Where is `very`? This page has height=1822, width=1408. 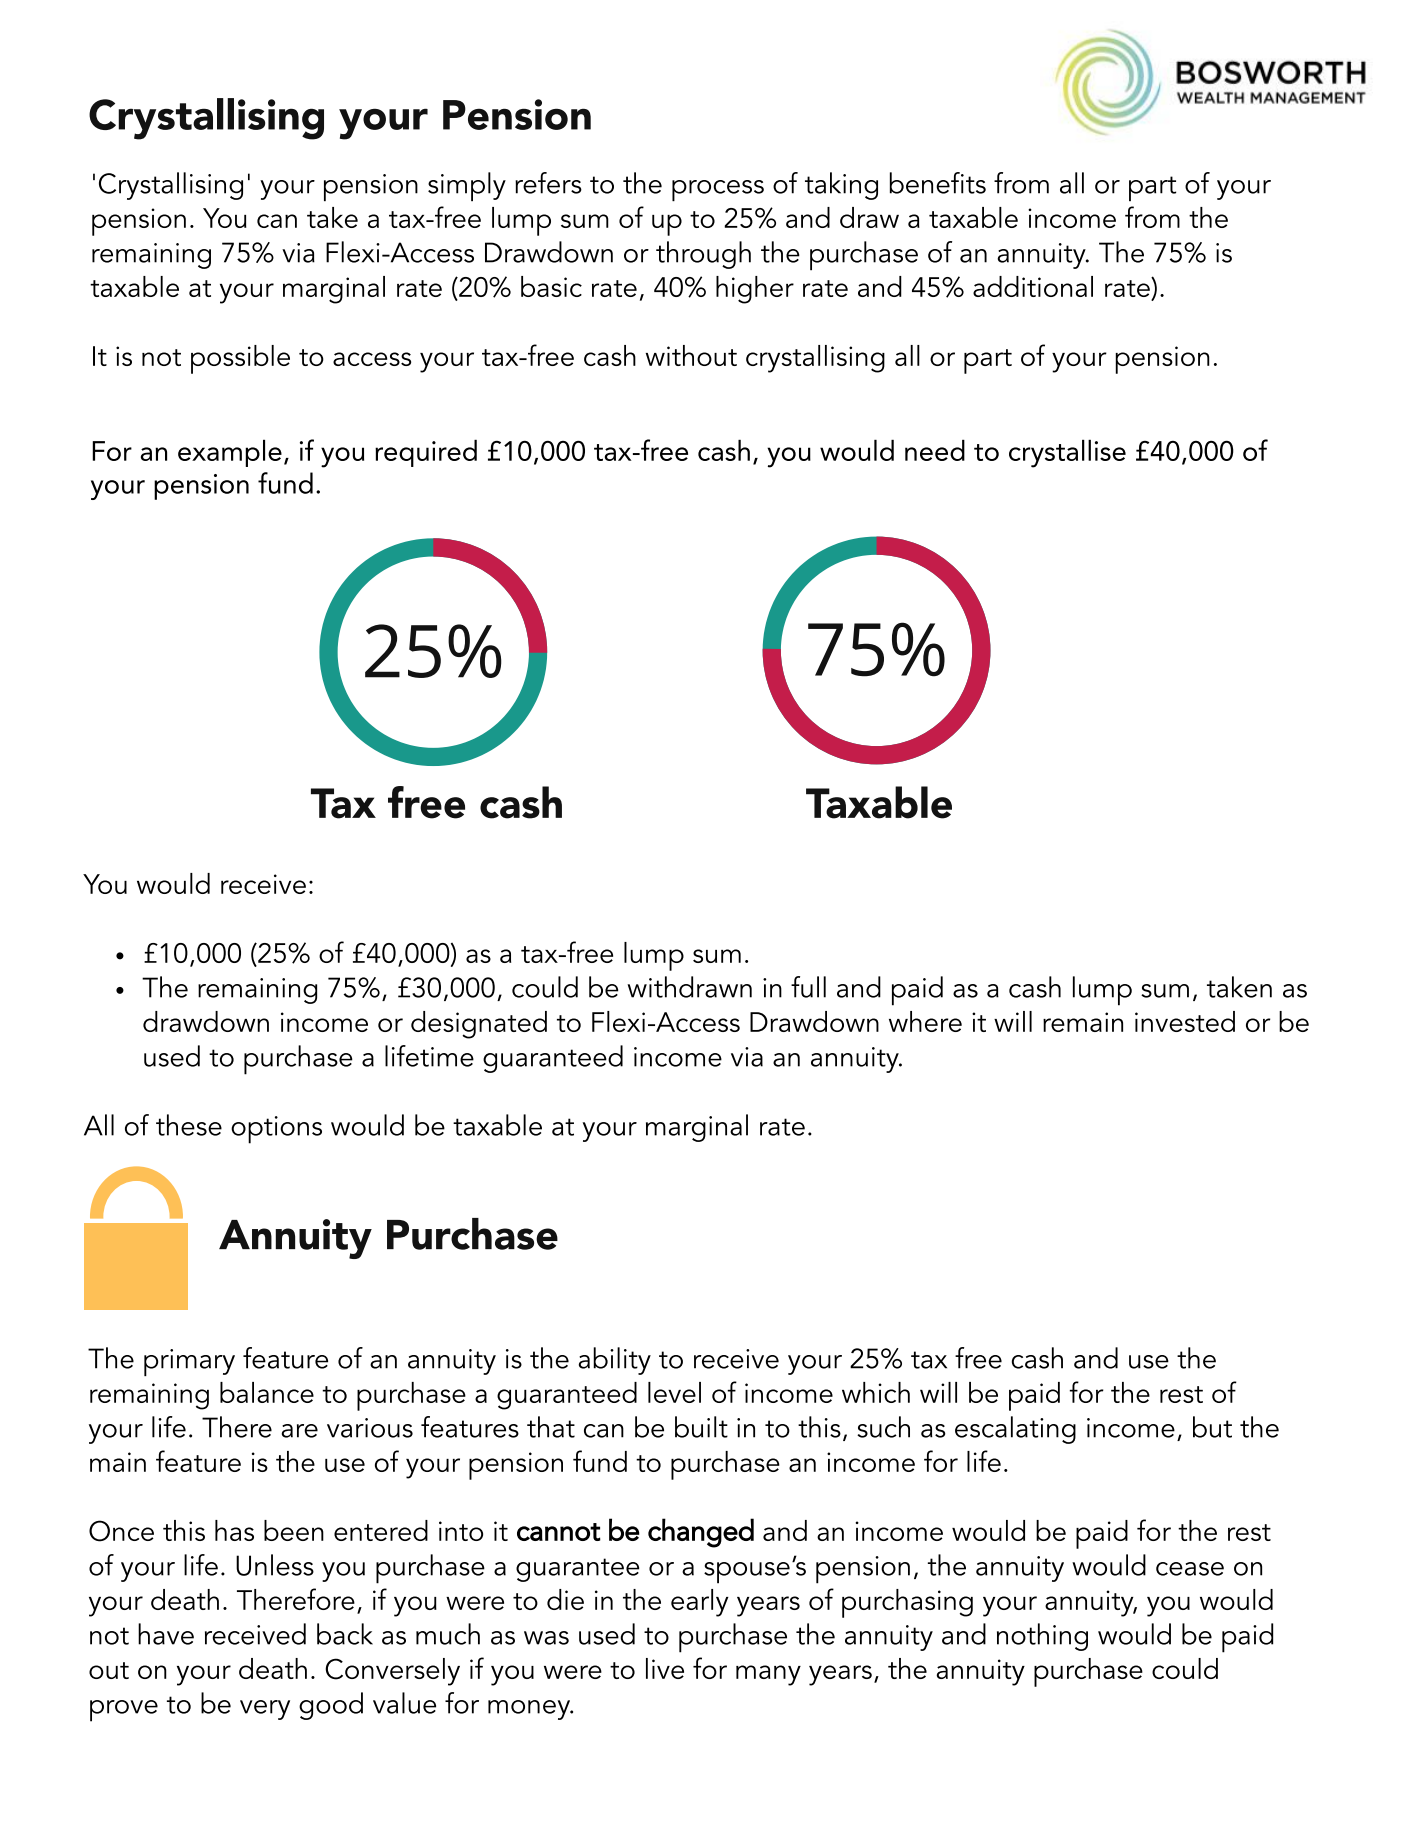 very is located at coordinates (265, 1710).
